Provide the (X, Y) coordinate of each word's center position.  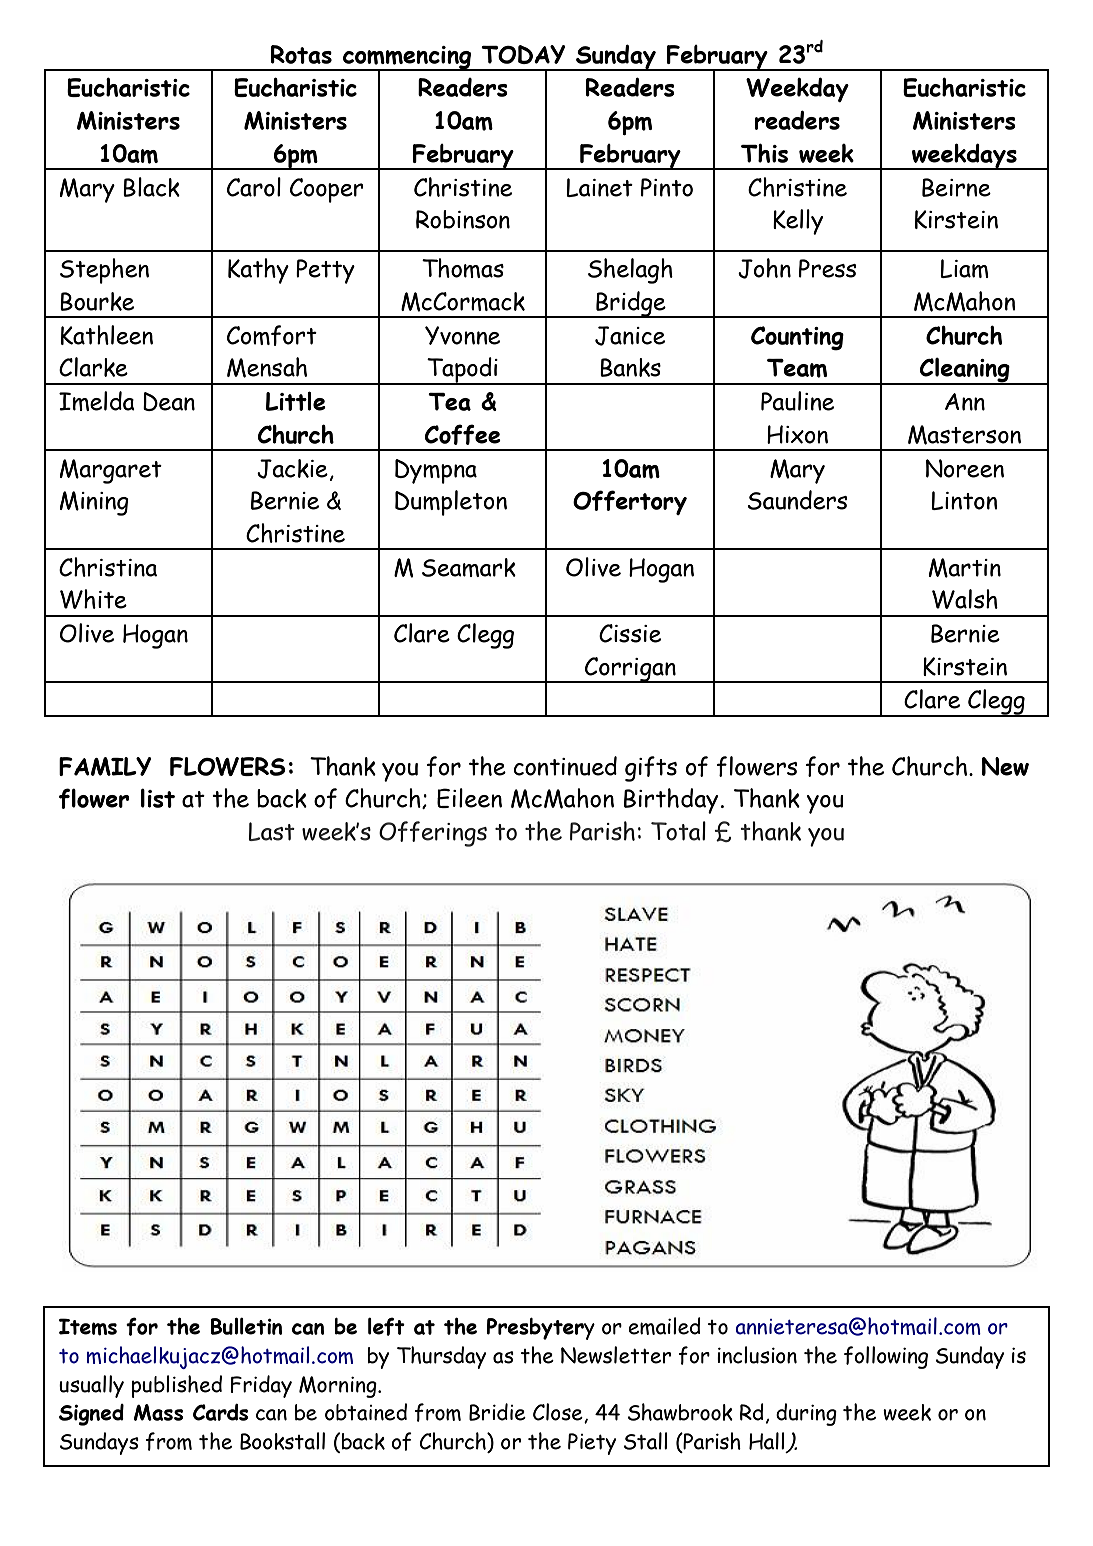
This (764, 153)
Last (271, 831)
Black (151, 187)
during (806, 1414)
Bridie (497, 1412)
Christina (108, 567)
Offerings (433, 834)
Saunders (797, 500)
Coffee (462, 434)
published (176, 1386)
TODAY (523, 54)
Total (678, 831)
